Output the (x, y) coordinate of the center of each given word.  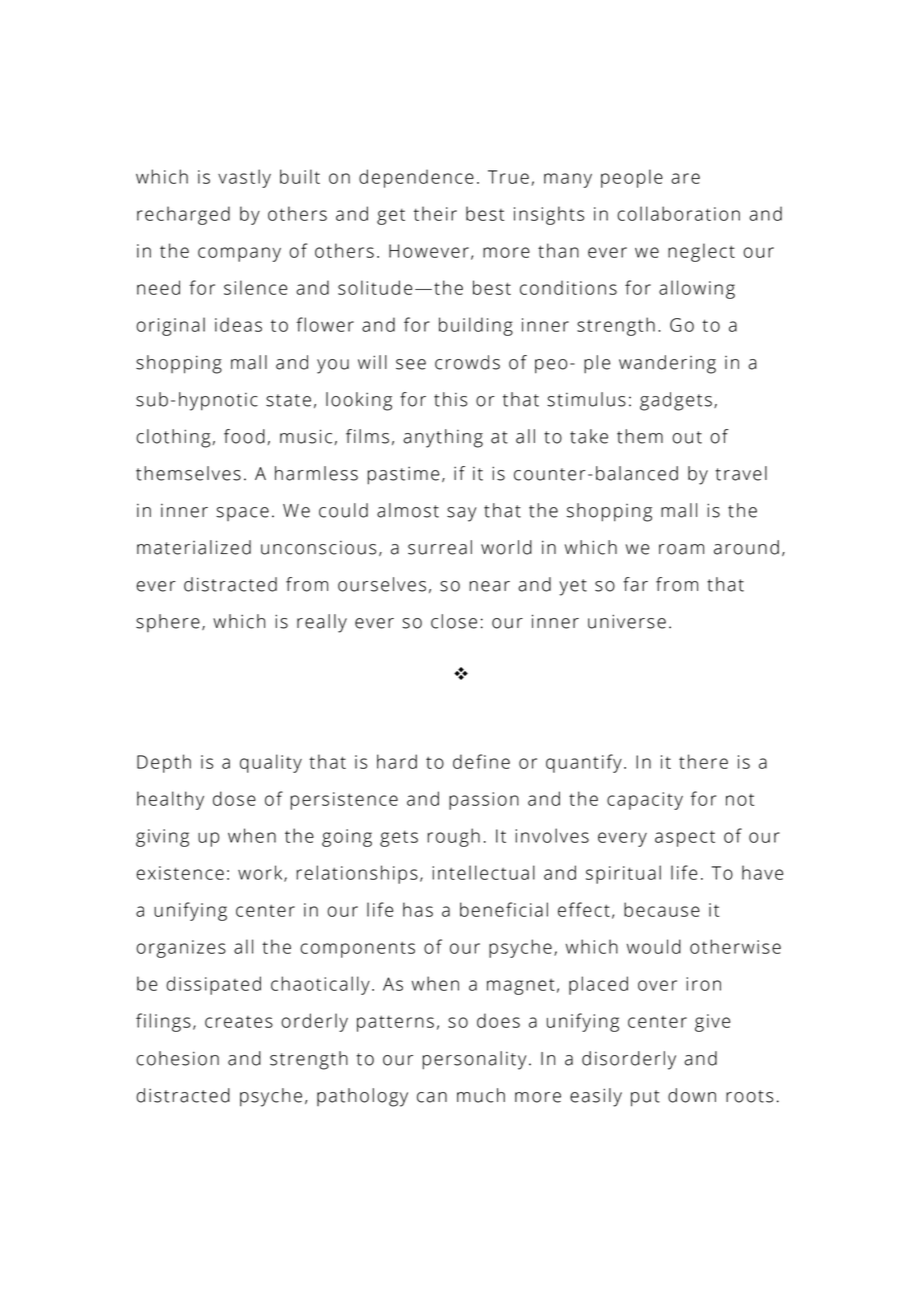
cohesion (177, 1058)
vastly (244, 178)
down (692, 1095)
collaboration (678, 213)
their (435, 213)
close (454, 621)
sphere (168, 623)
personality (474, 1060)
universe (627, 621)
